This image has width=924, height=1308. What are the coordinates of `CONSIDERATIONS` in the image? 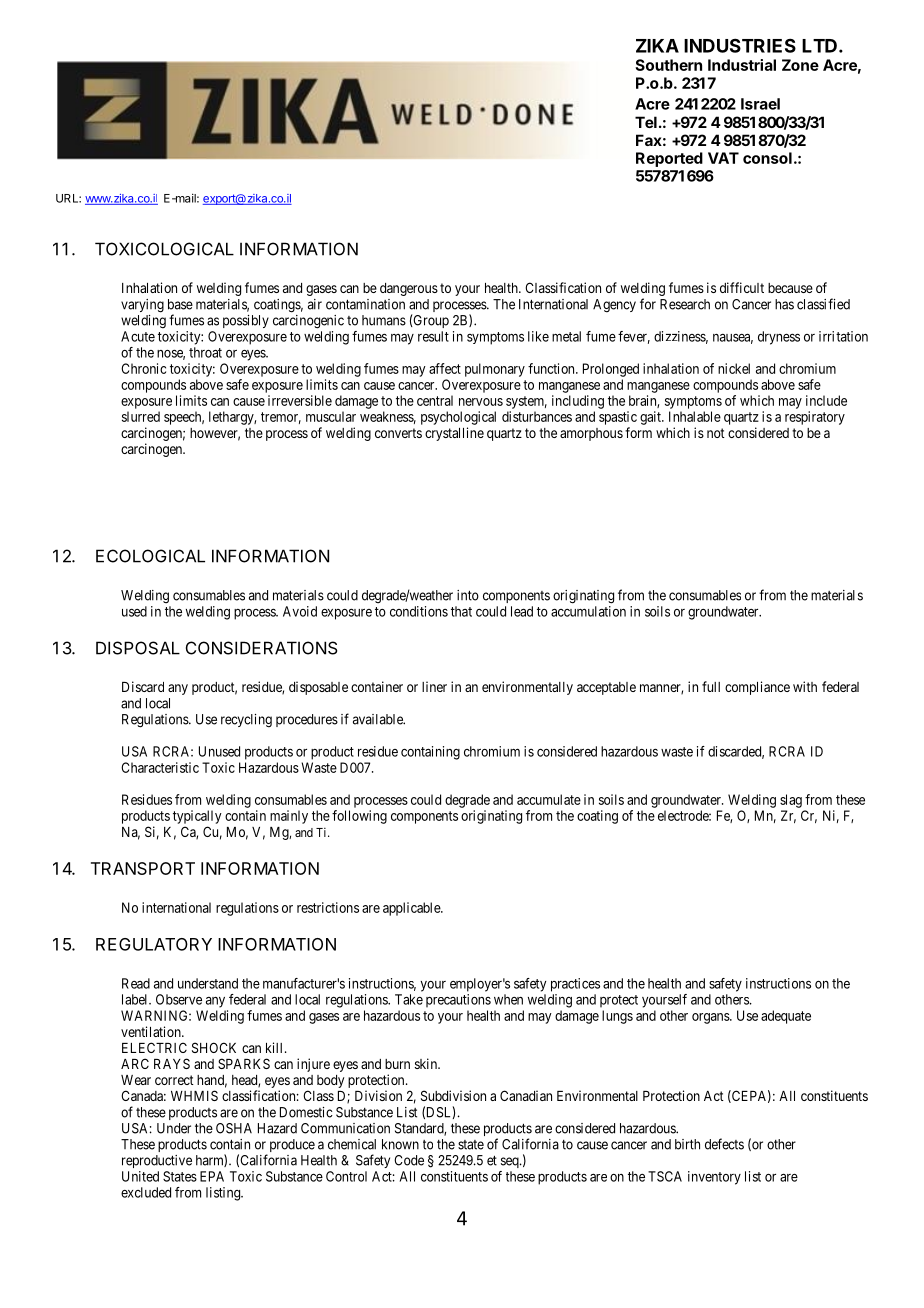 It's located at (261, 648).
